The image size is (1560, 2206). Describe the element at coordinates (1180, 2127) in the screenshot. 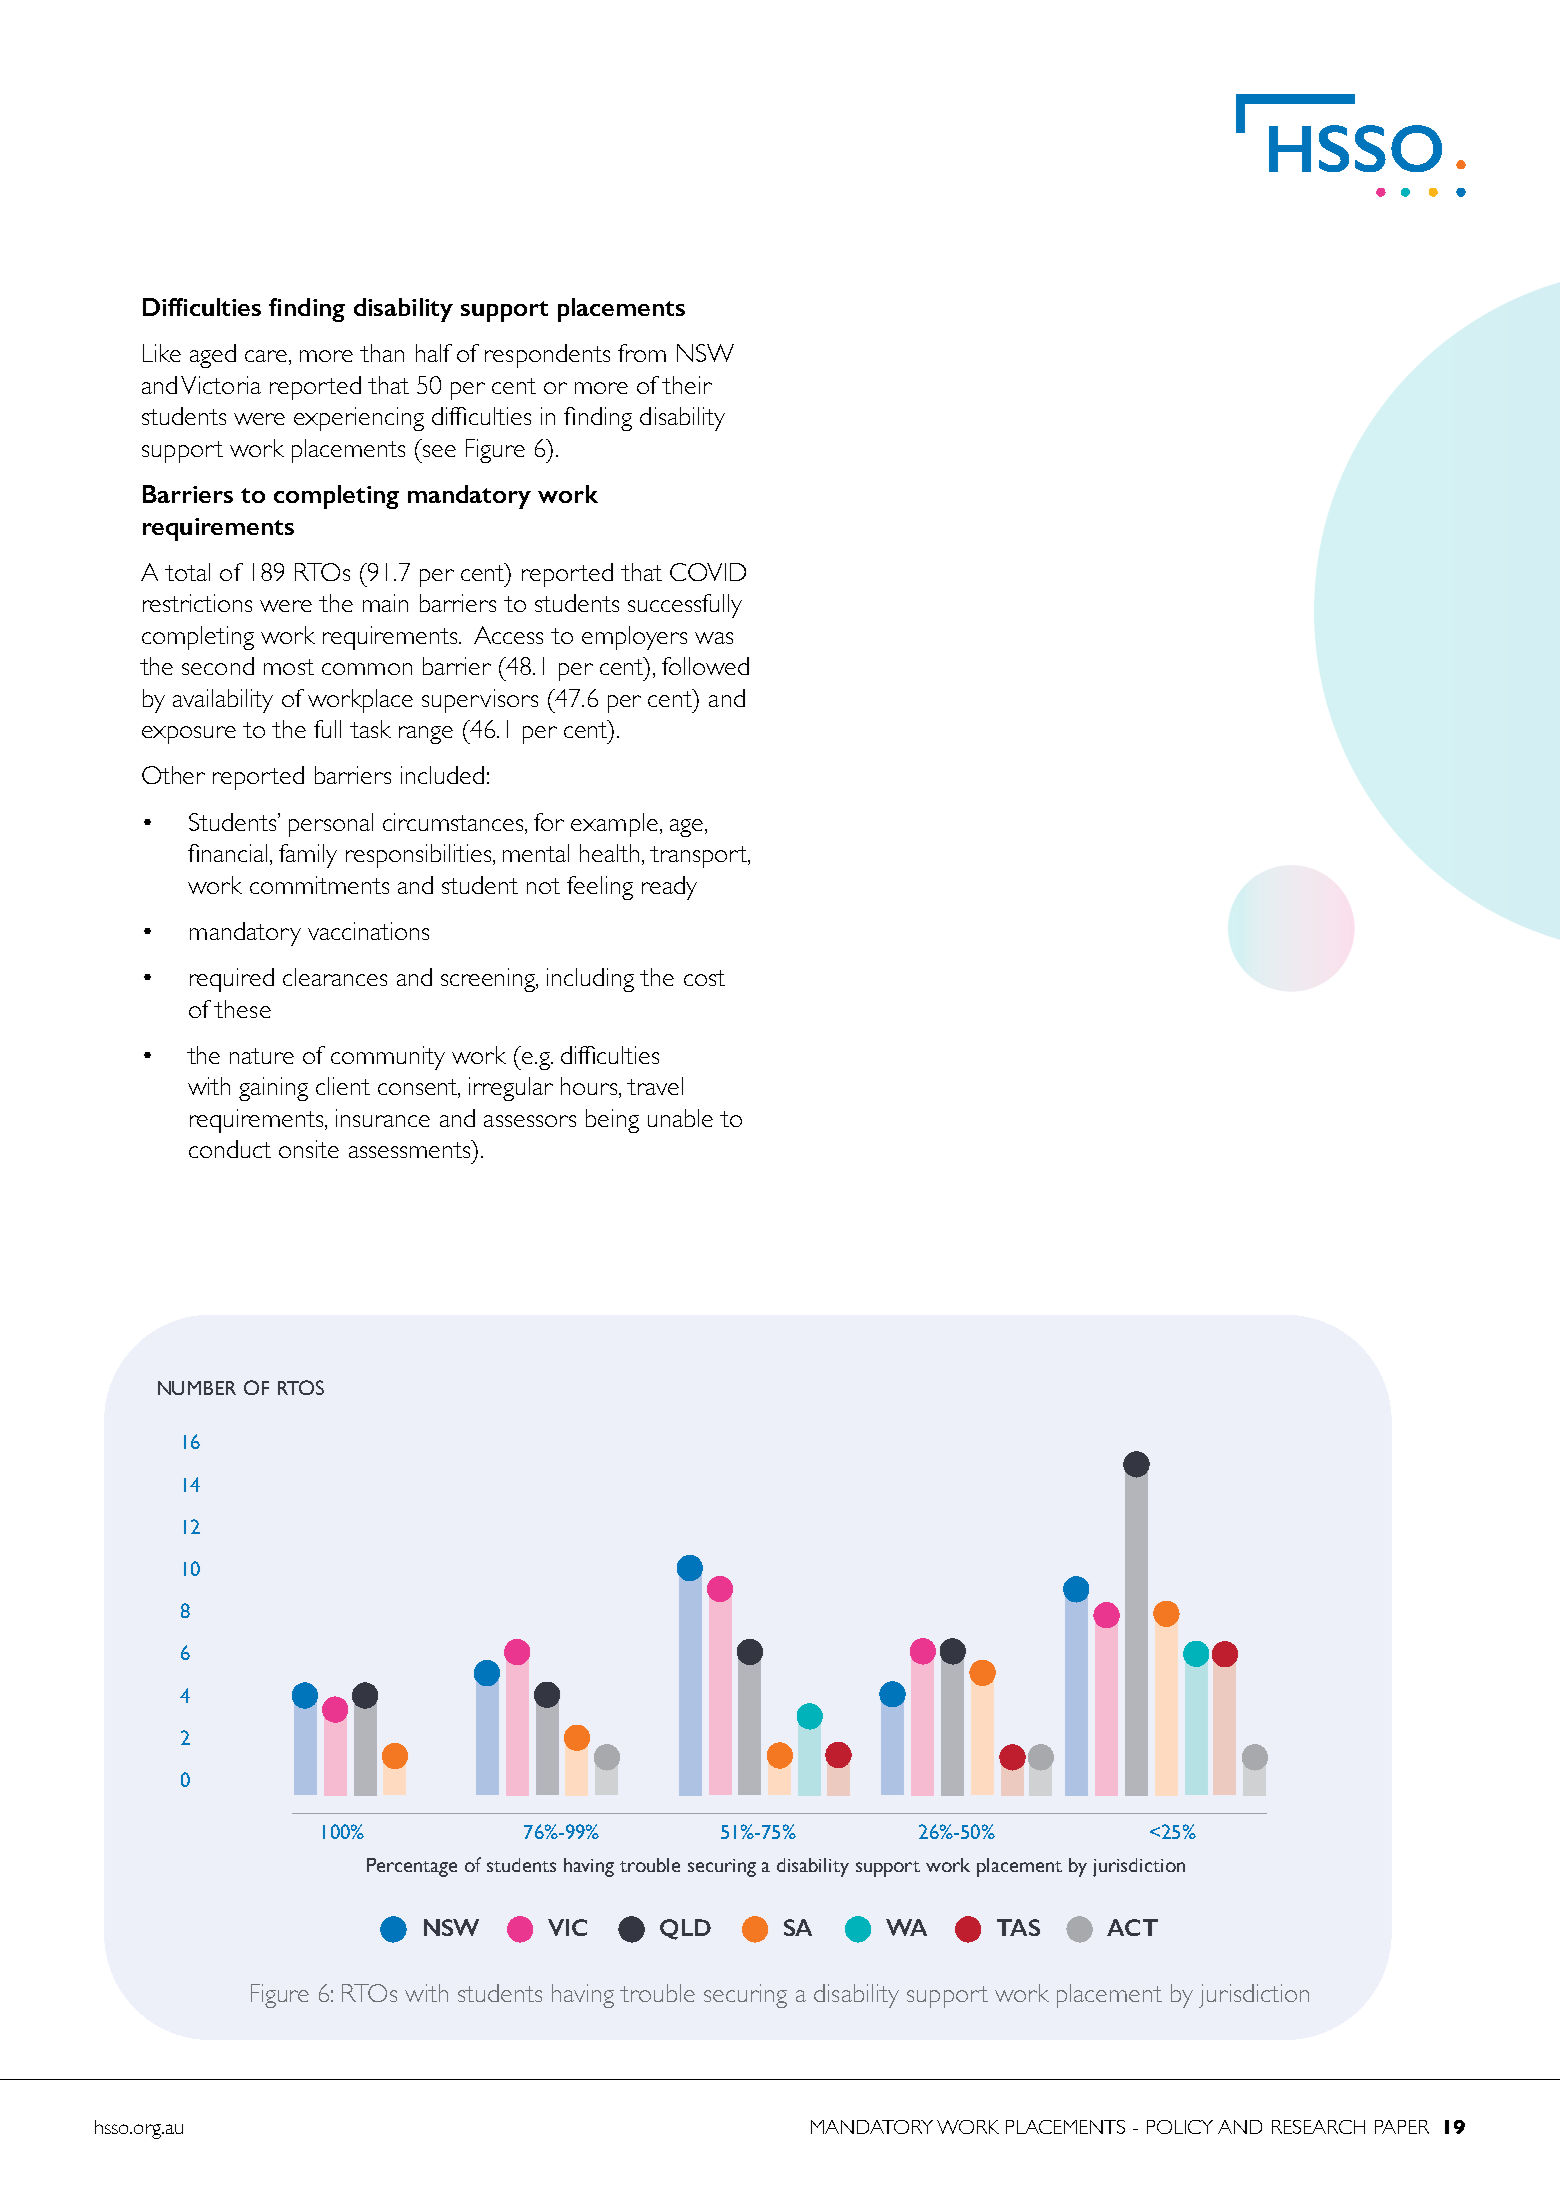

I see `POLICY` at that location.
